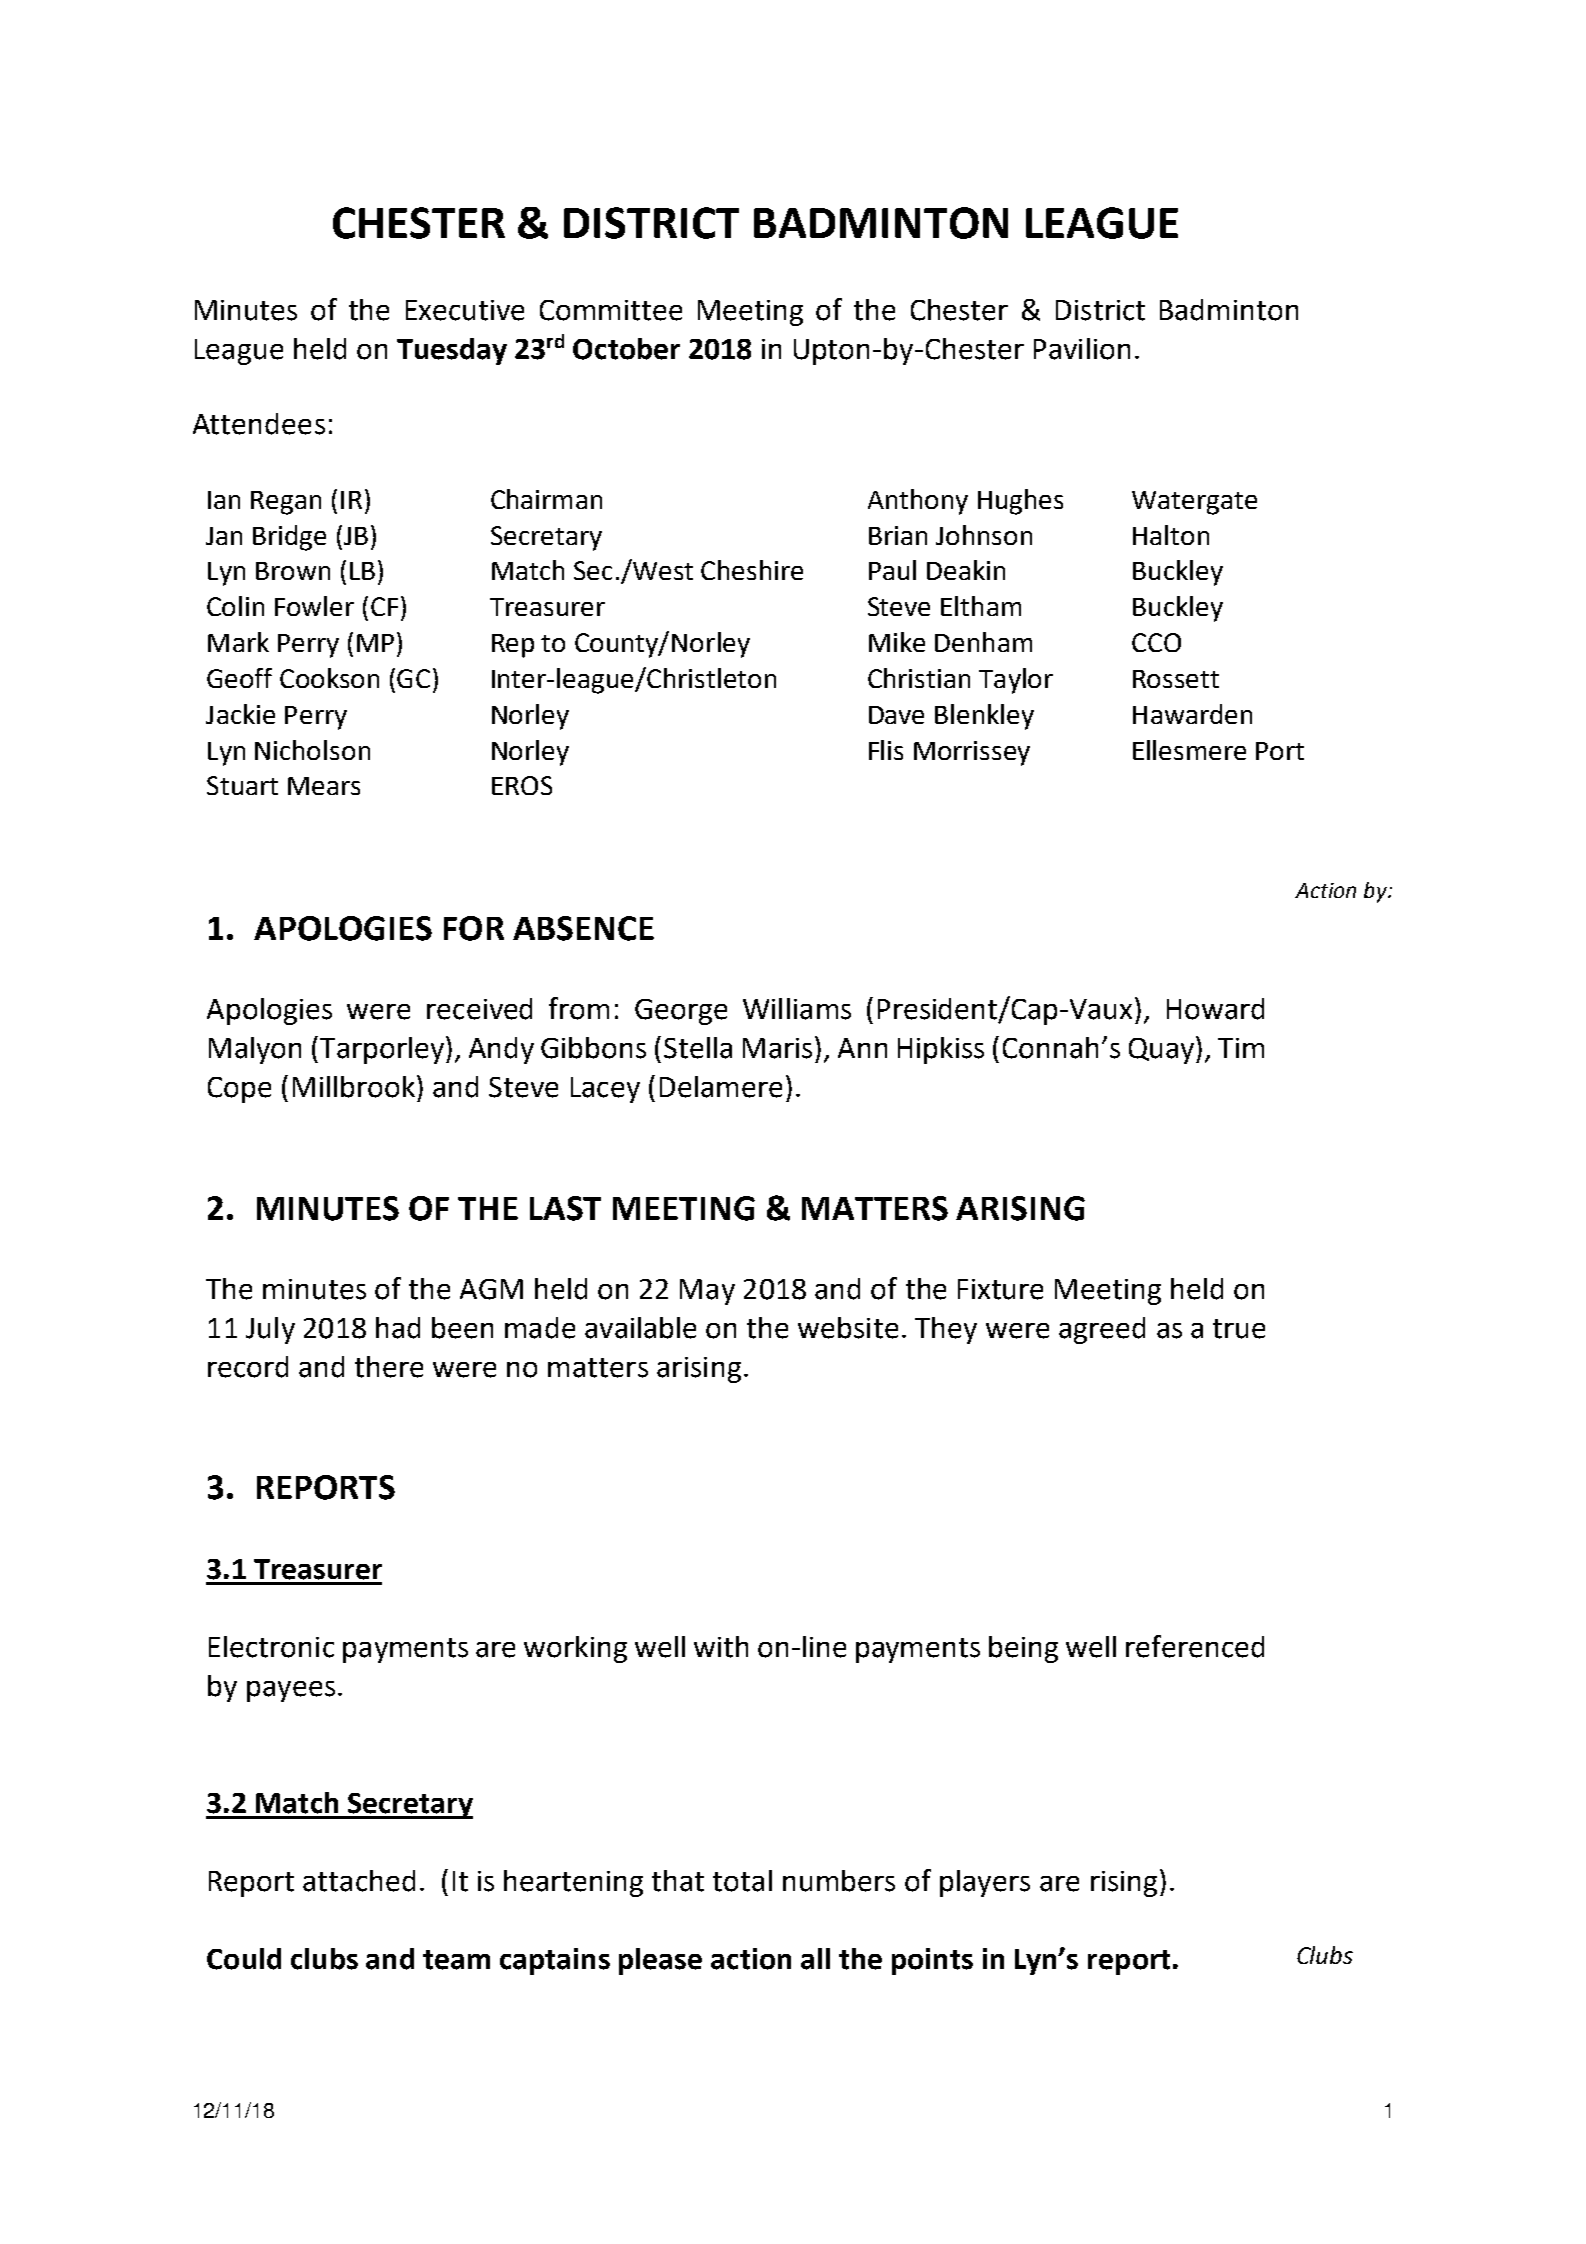 The image size is (1586, 2244). I want to click on referenced, so click(1195, 1646).
